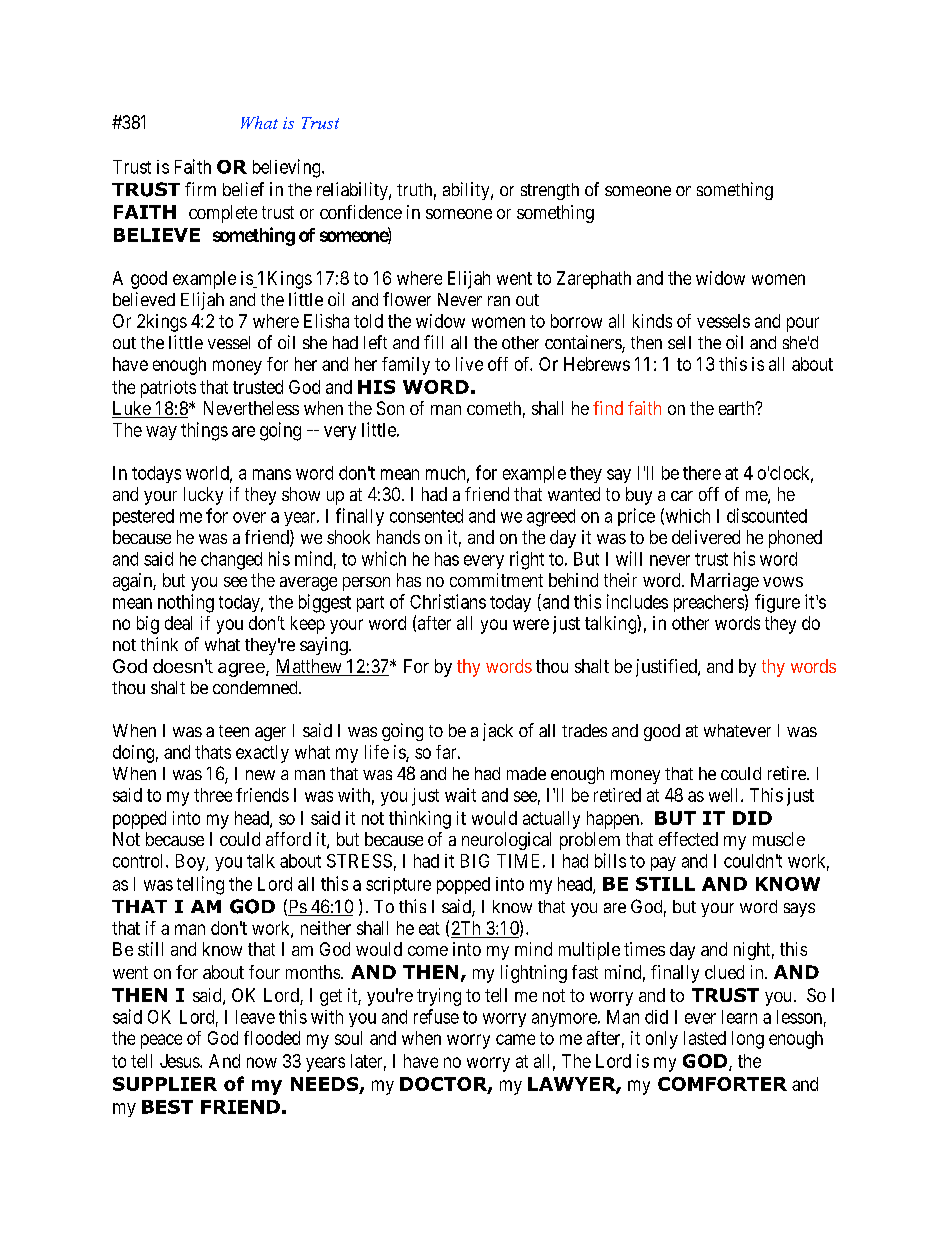  Describe the element at coordinates (722, 1084) in the screenshot. I see `COMFORTER` at that location.
